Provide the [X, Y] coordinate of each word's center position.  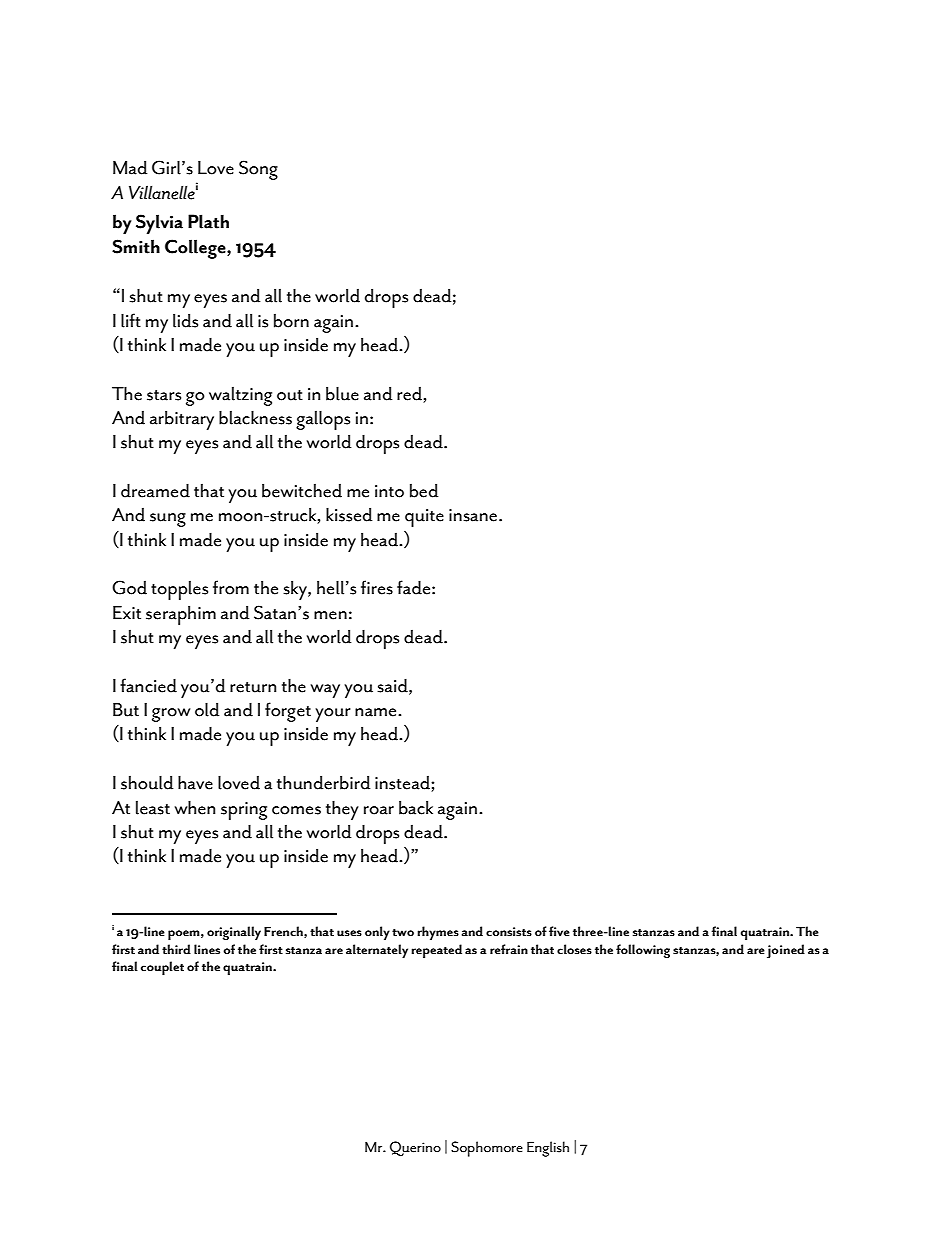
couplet [162, 968]
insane [474, 515]
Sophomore [487, 1149]
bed [424, 490]
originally [234, 933]
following [643, 951]
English [548, 1149]
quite [424, 518]
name [377, 712]
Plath [208, 221]
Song [258, 170]
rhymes [438, 933]
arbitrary [182, 420]
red [409, 394]
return [253, 687]
